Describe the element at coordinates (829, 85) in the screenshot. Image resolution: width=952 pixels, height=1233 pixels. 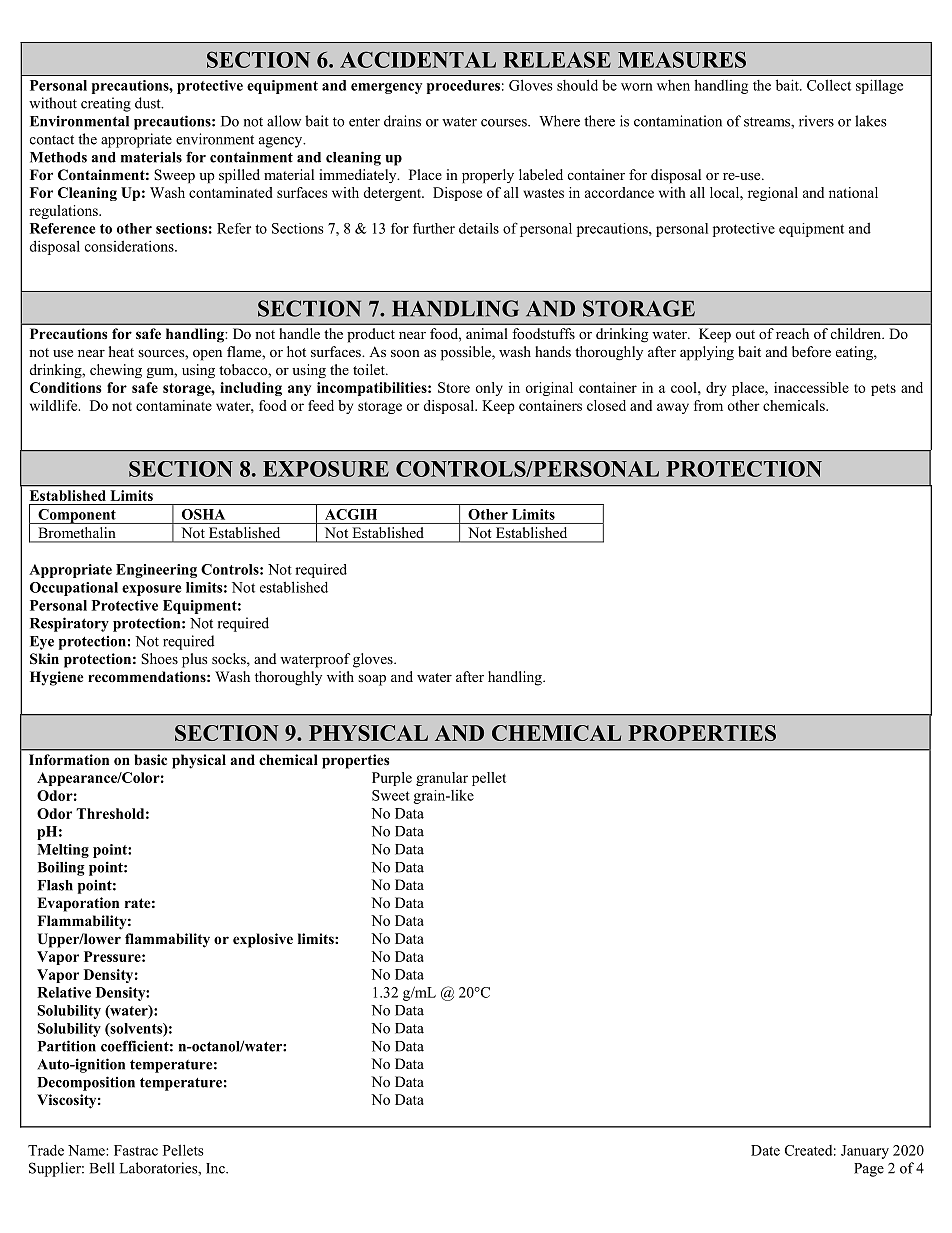
I see `Collect` at that location.
